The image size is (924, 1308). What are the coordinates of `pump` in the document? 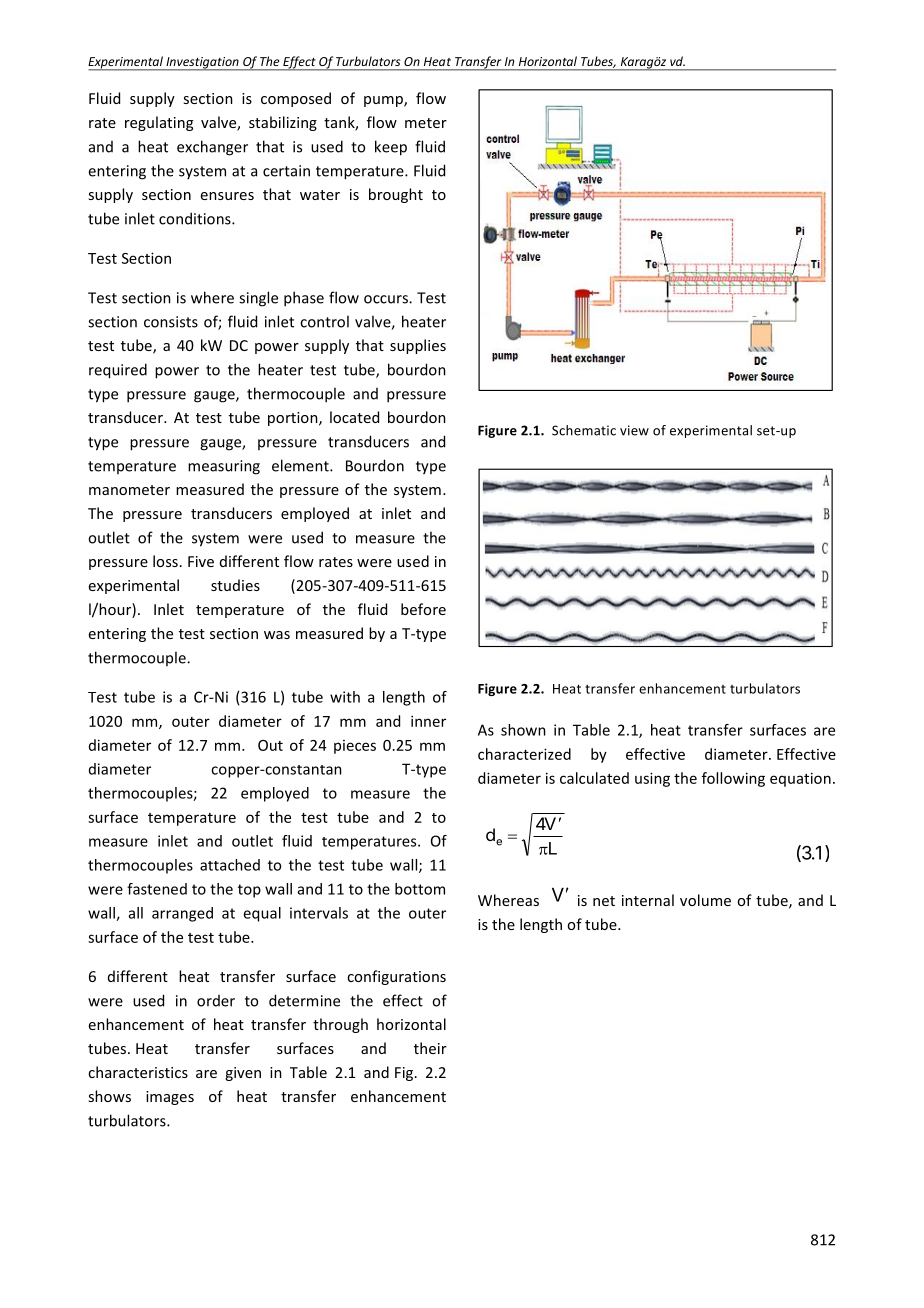 It's located at (384, 101).
